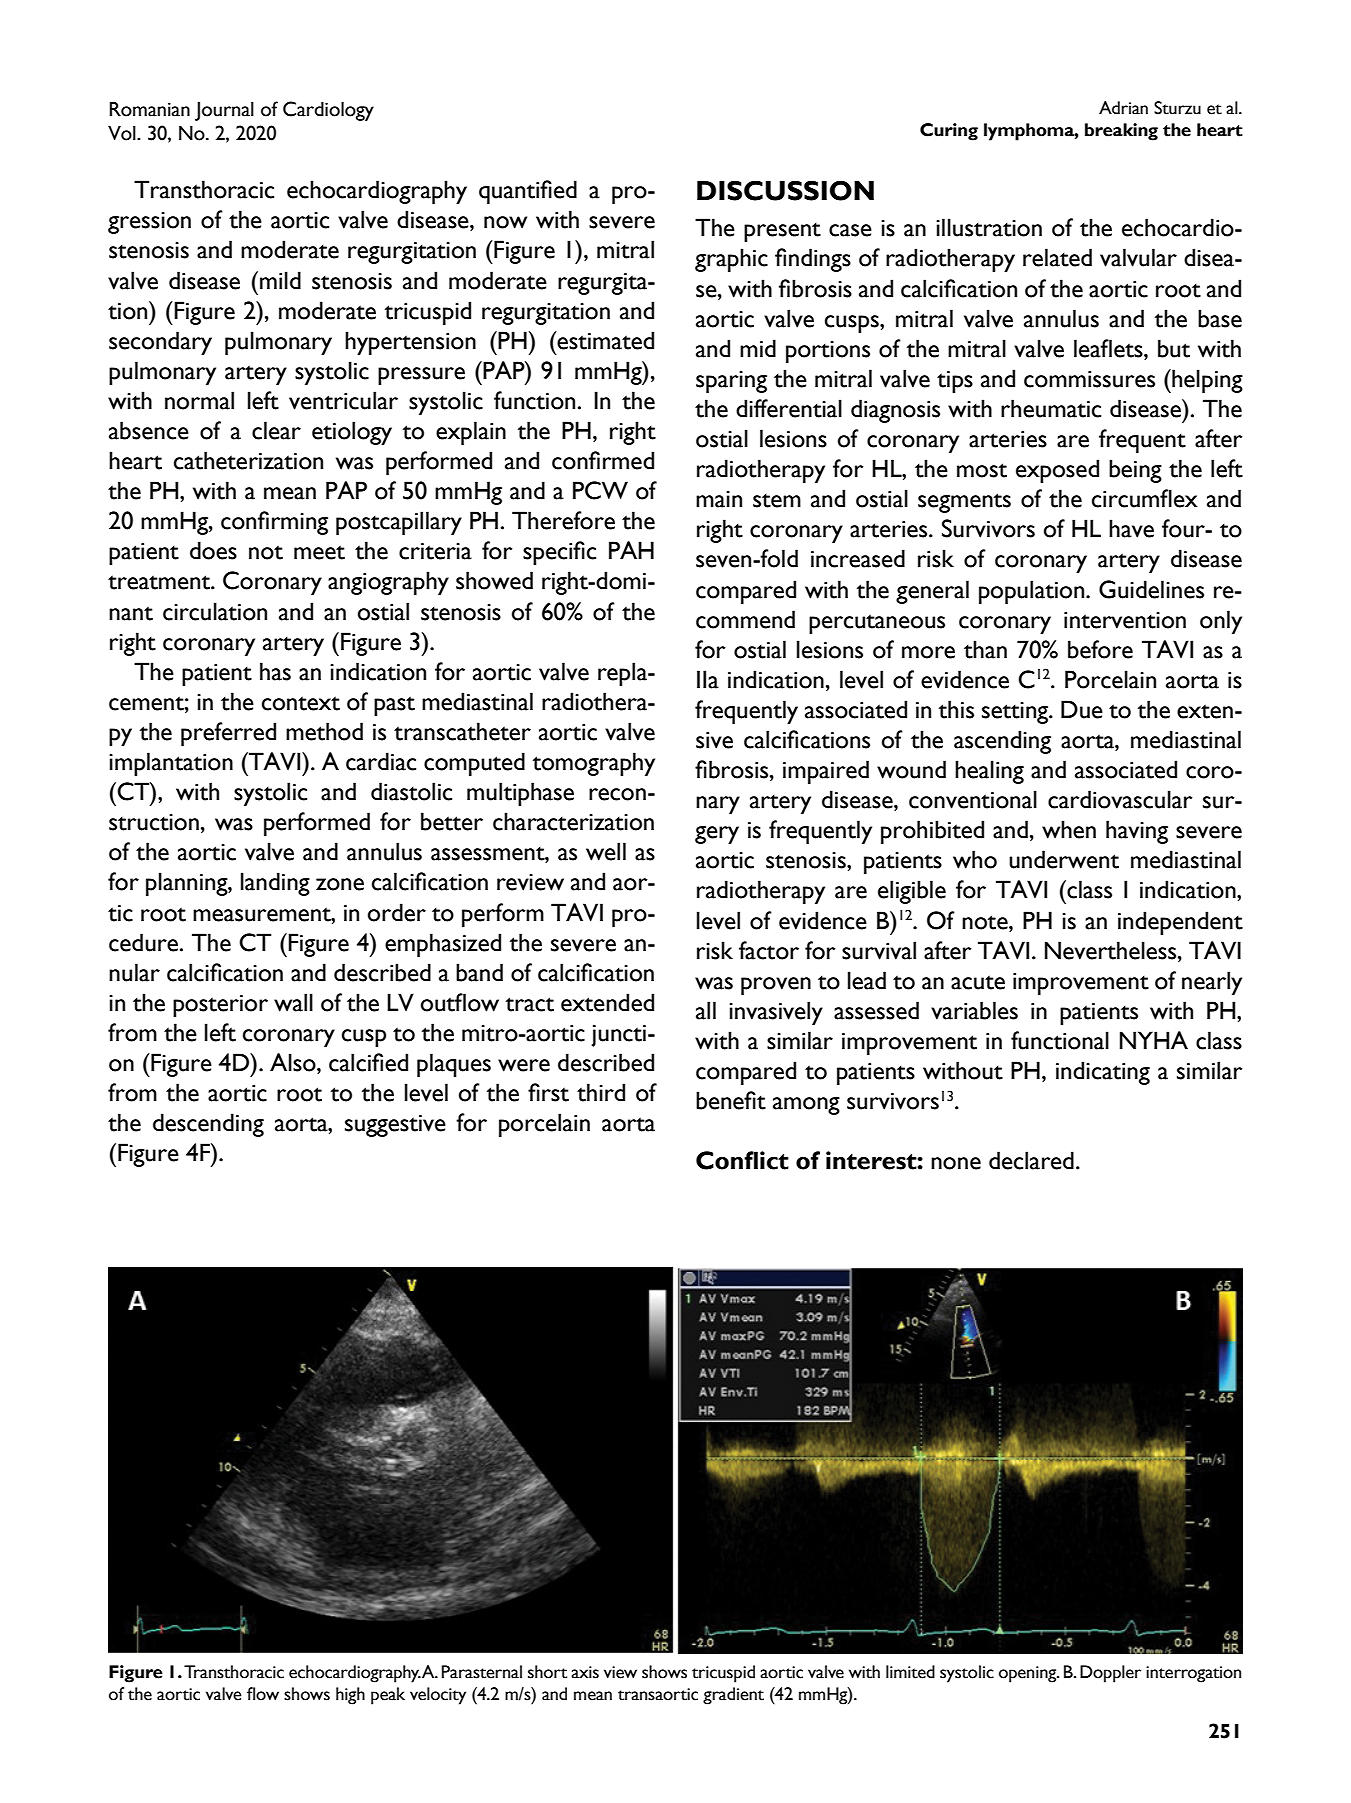 This image has height=1803, width=1351. Describe the element at coordinates (350, 1696) in the image. I see `high` at that location.
